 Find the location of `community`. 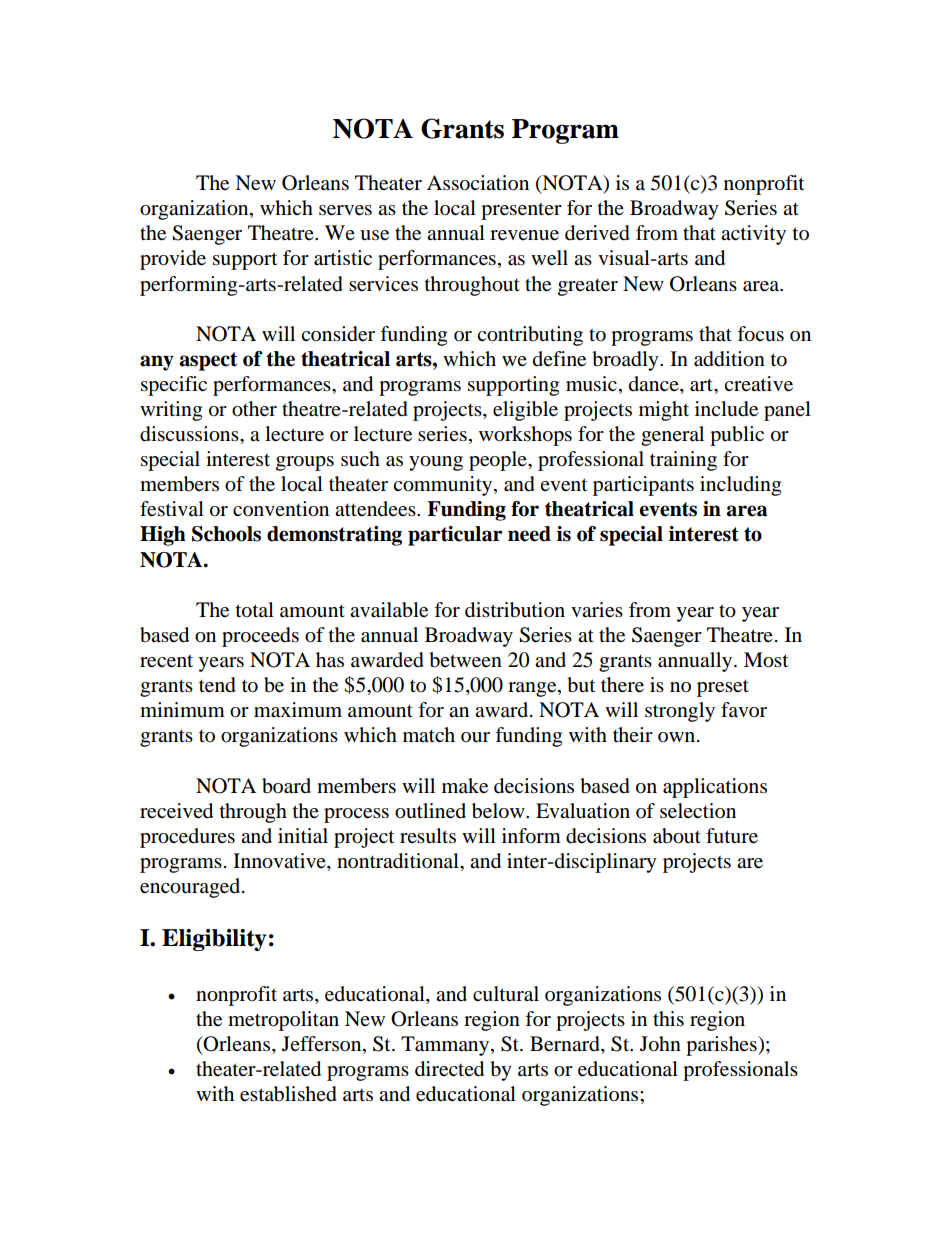

community is located at coordinates (444, 486).
